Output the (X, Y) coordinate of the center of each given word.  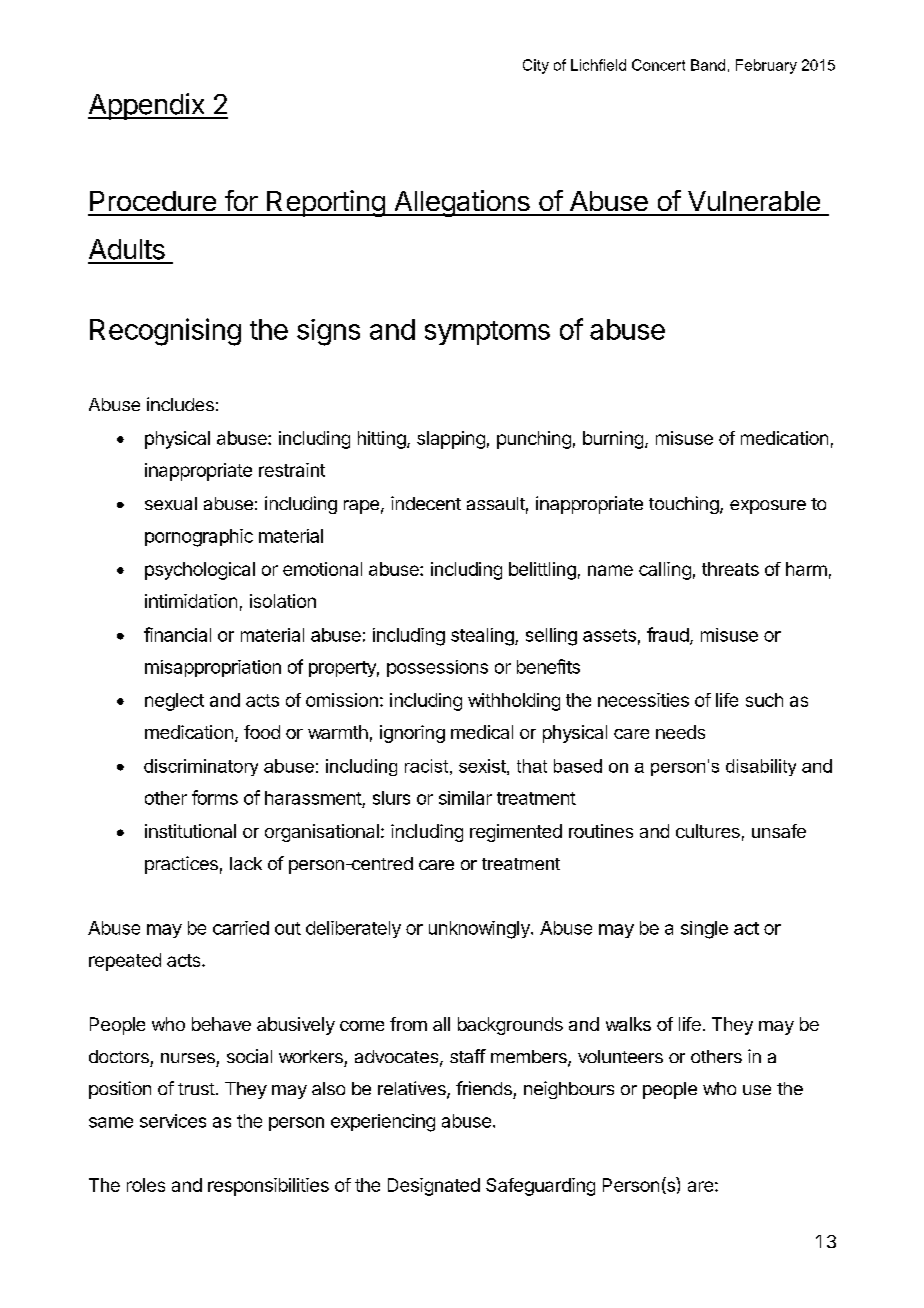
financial (177, 634)
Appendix (147, 106)
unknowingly (480, 930)
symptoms (487, 333)
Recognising (165, 332)
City (536, 66)
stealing (483, 637)
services (173, 1121)
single (704, 930)
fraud (669, 635)
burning (613, 440)
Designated (434, 1187)
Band (708, 65)
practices (181, 865)
